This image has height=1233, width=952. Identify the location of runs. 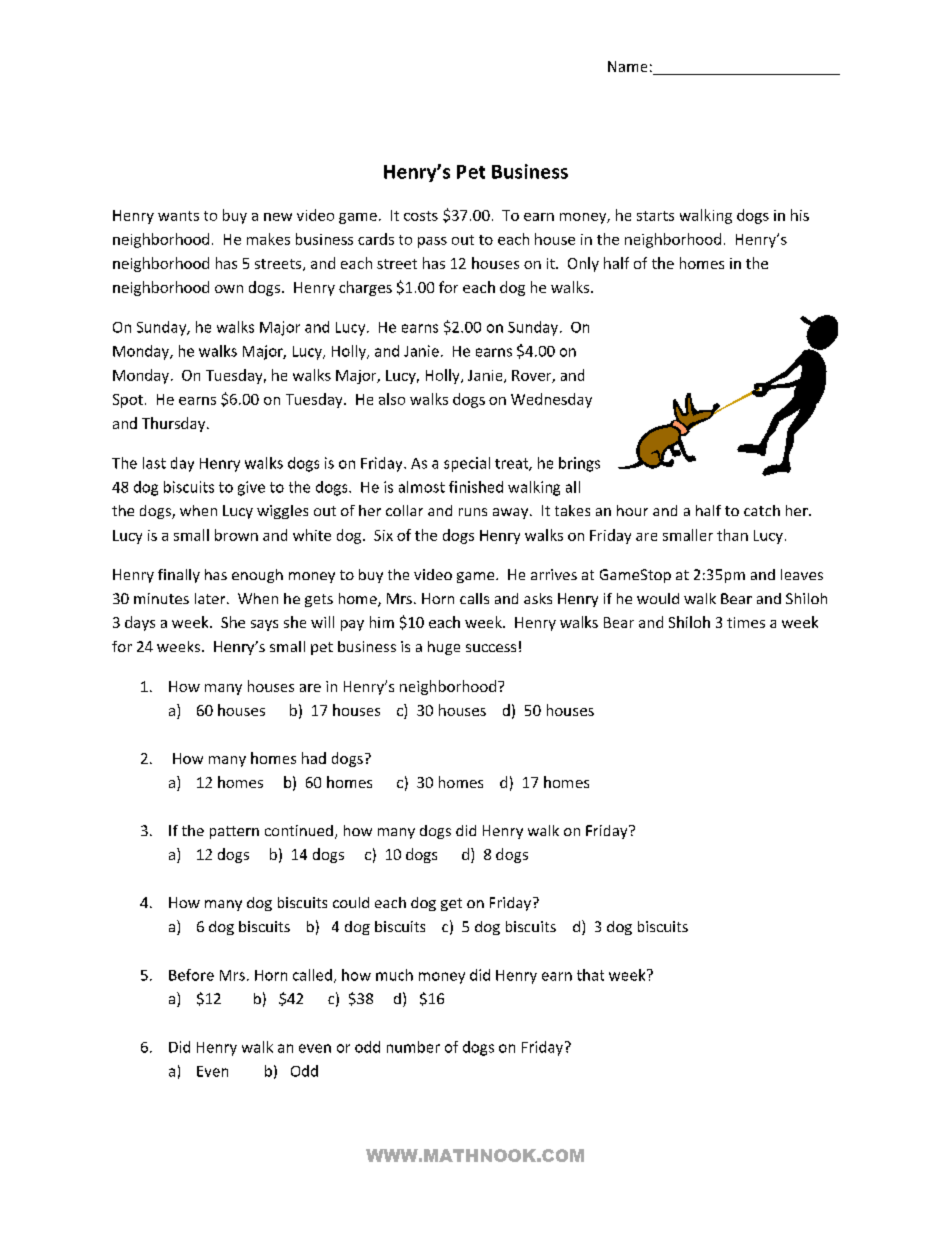
(473, 512).
